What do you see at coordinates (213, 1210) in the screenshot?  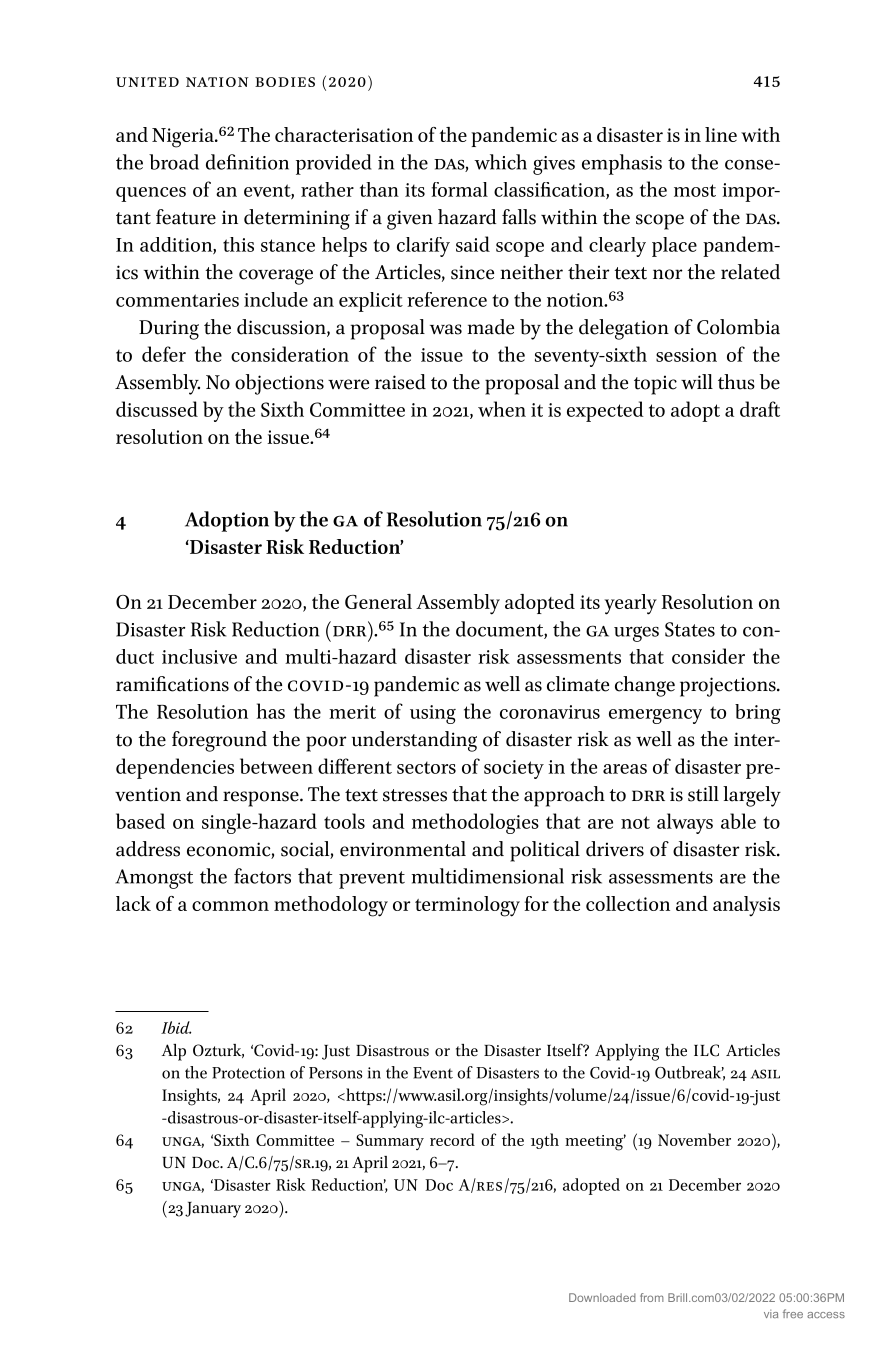 I see `January` at bounding box center [213, 1210].
